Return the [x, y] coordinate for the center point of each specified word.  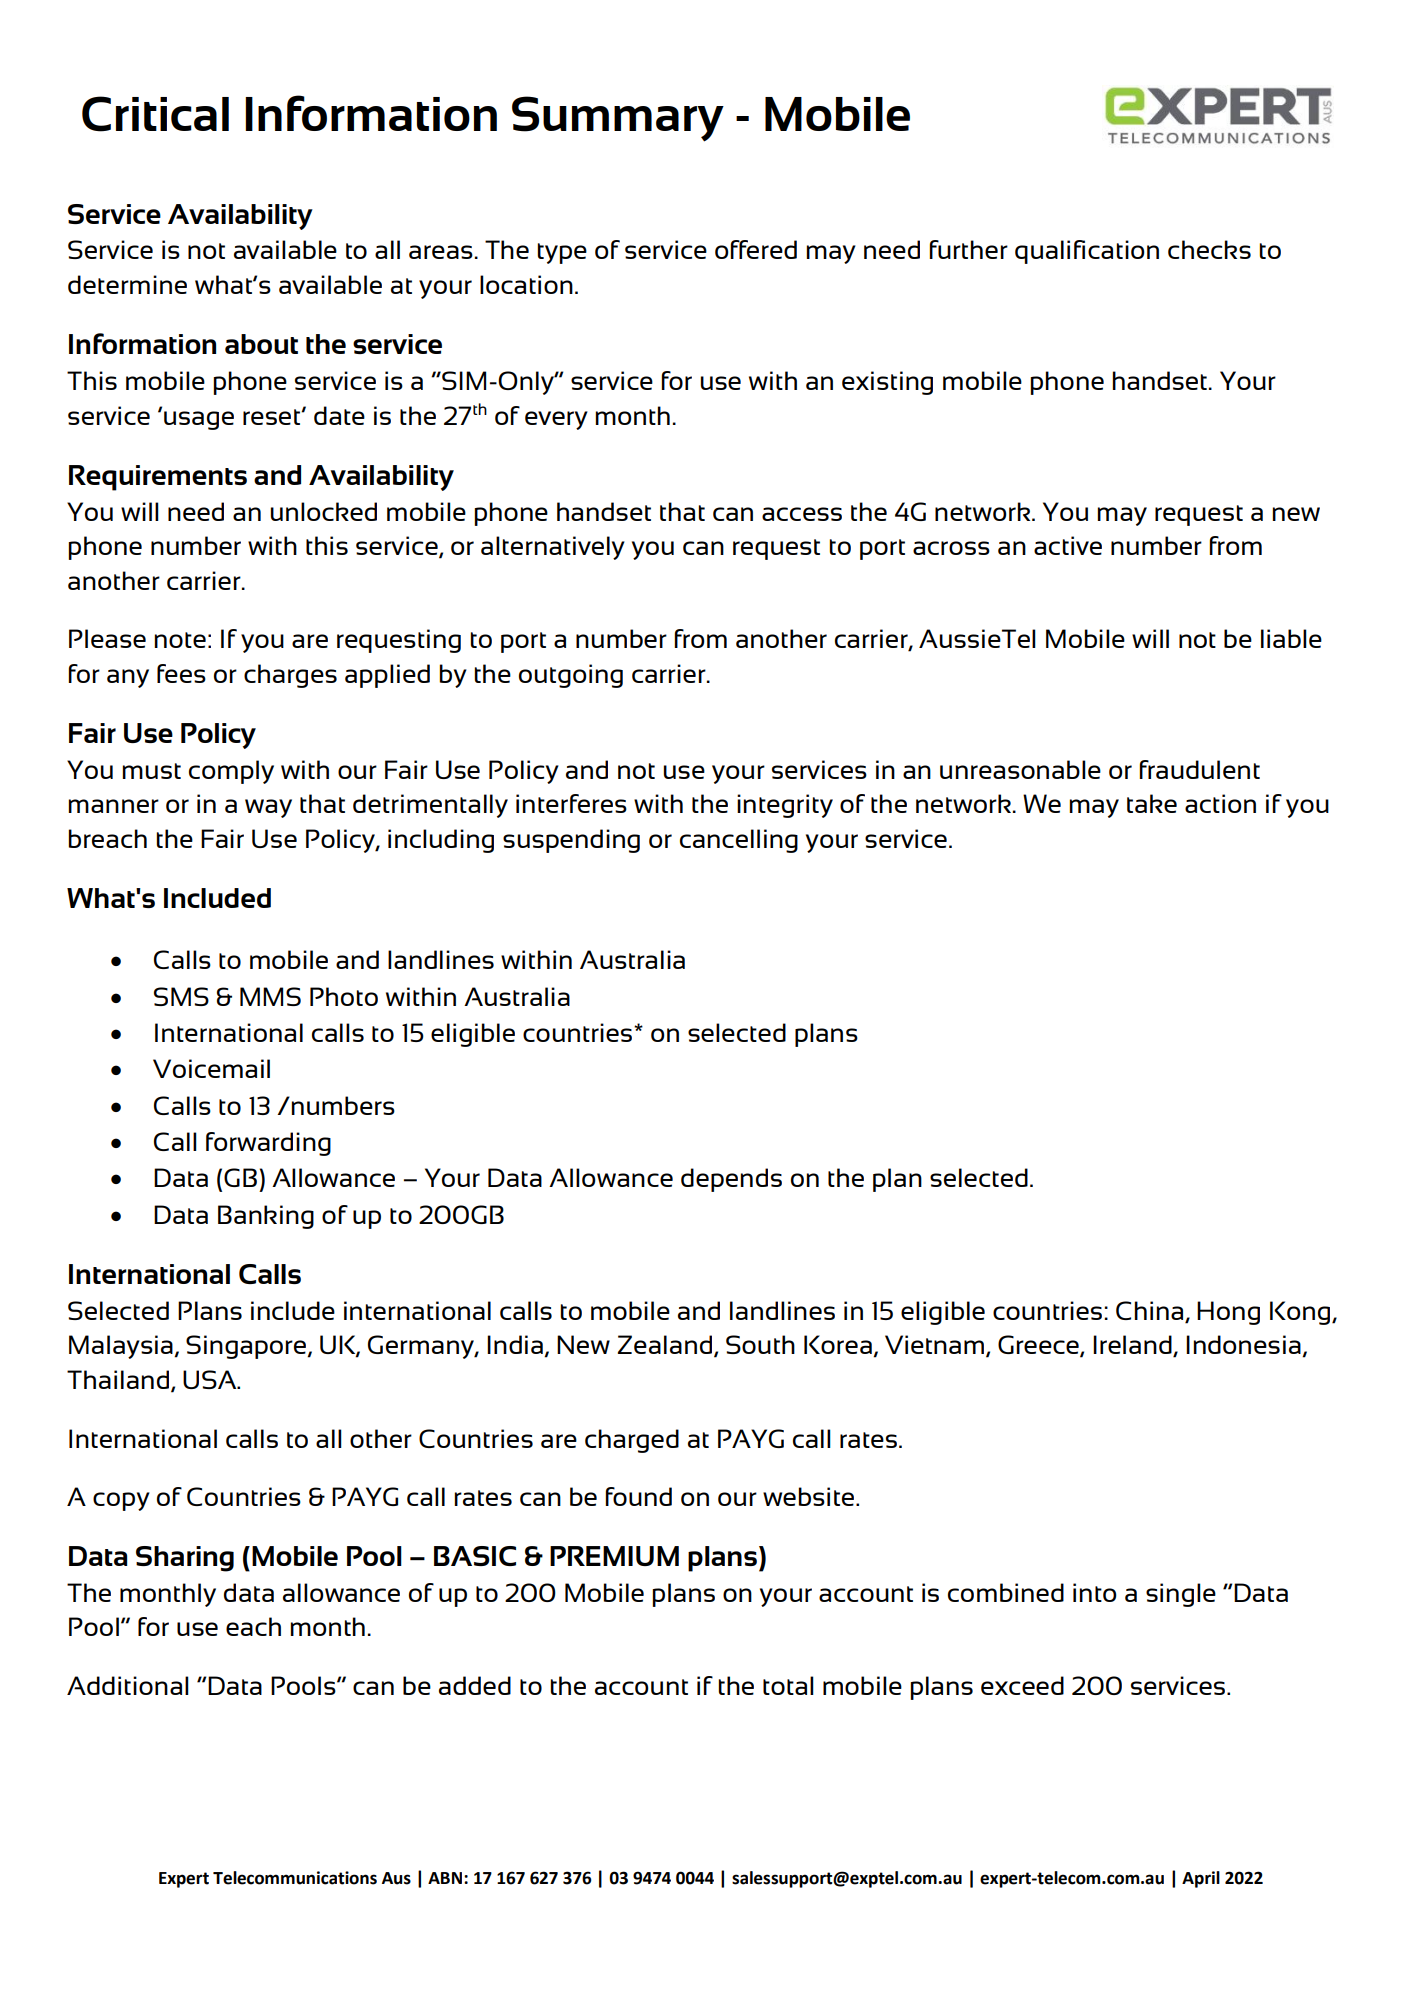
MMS [270, 996]
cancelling [739, 841]
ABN [446, 1878]
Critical [155, 114]
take [1152, 803]
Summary [618, 119]
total [788, 1685]
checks [1209, 249]
